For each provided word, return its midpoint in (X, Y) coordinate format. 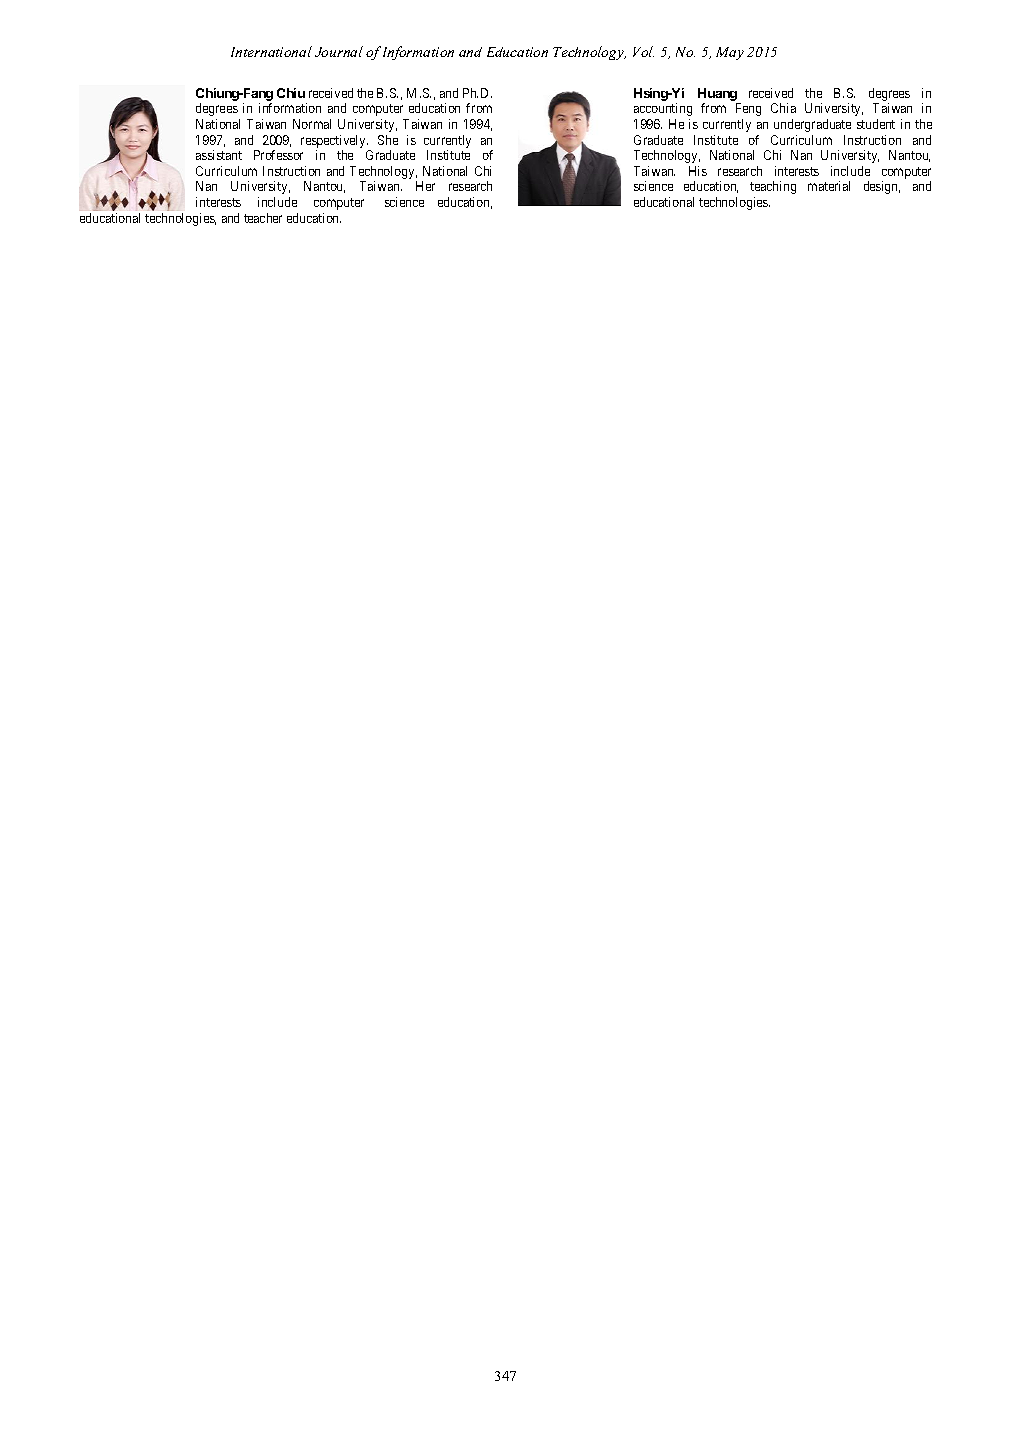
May (730, 53)
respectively (334, 141)
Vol (643, 51)
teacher (263, 218)
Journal (339, 51)
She (388, 140)
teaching (773, 187)
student (876, 124)
